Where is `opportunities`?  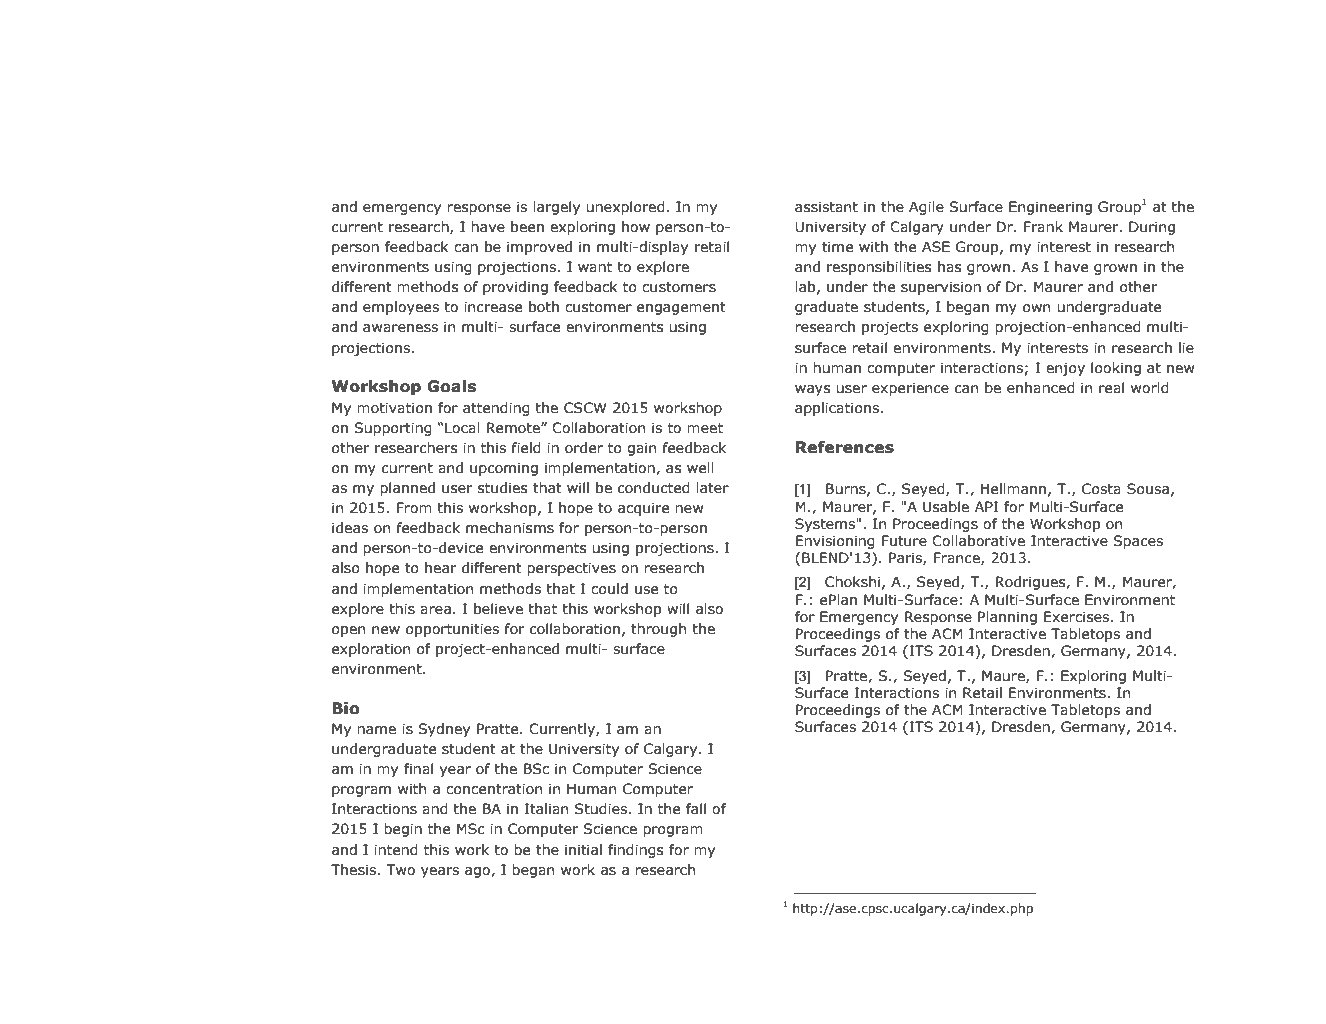
opportunities is located at coordinates (452, 630).
